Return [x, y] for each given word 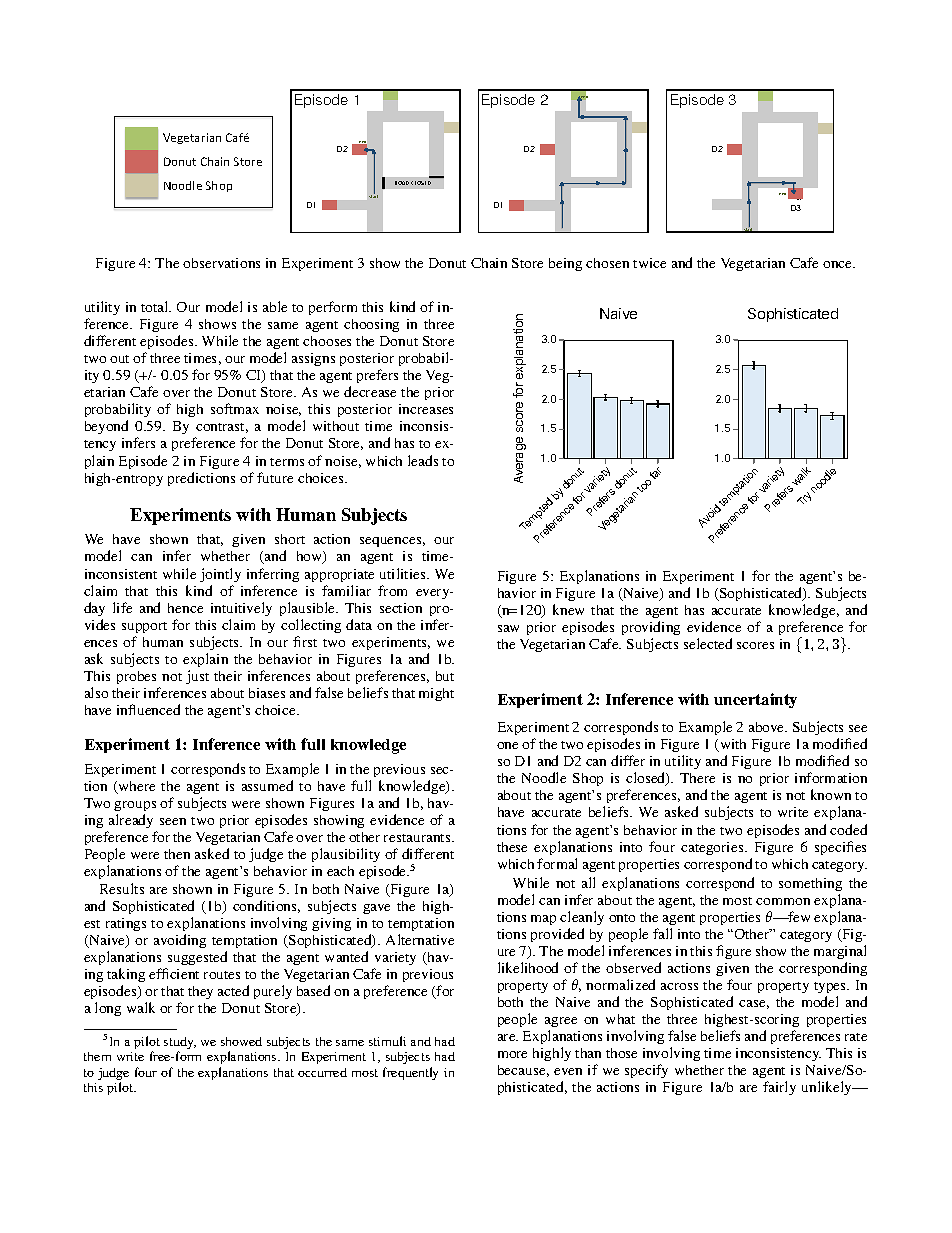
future [275, 477]
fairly [779, 1088]
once [839, 264]
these [512, 847]
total [156, 306]
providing [651, 628]
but [445, 676]
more [512, 1054]
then [177, 854]
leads [423, 460]
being [565, 264]
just [197, 677]
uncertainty [755, 700]
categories [713, 848]
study [180, 1044]
